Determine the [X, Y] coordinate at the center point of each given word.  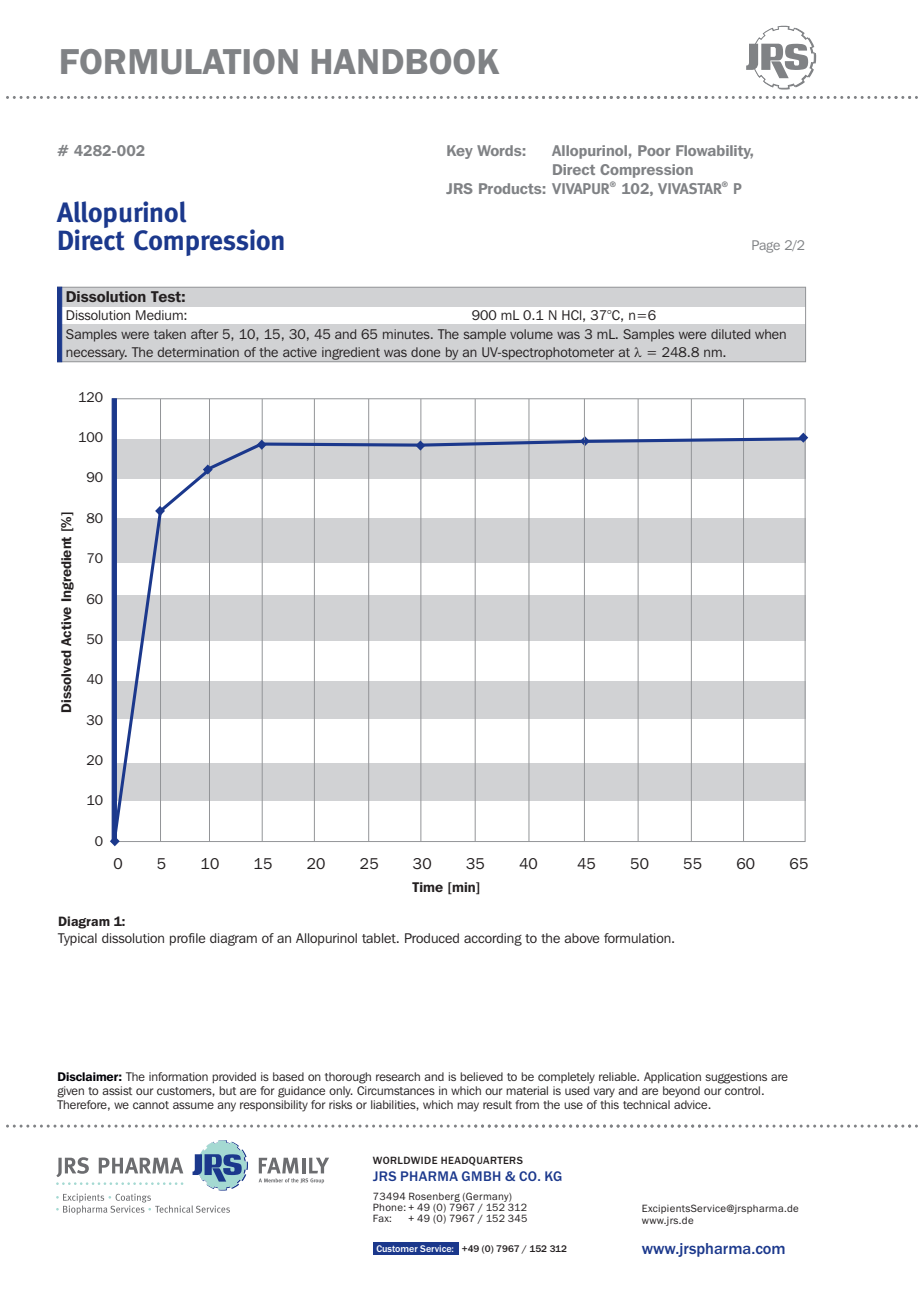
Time [427, 887]
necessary [96, 355]
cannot [151, 1105]
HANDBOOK [405, 61]
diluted [730, 334]
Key [460, 152]
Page [766, 246]
